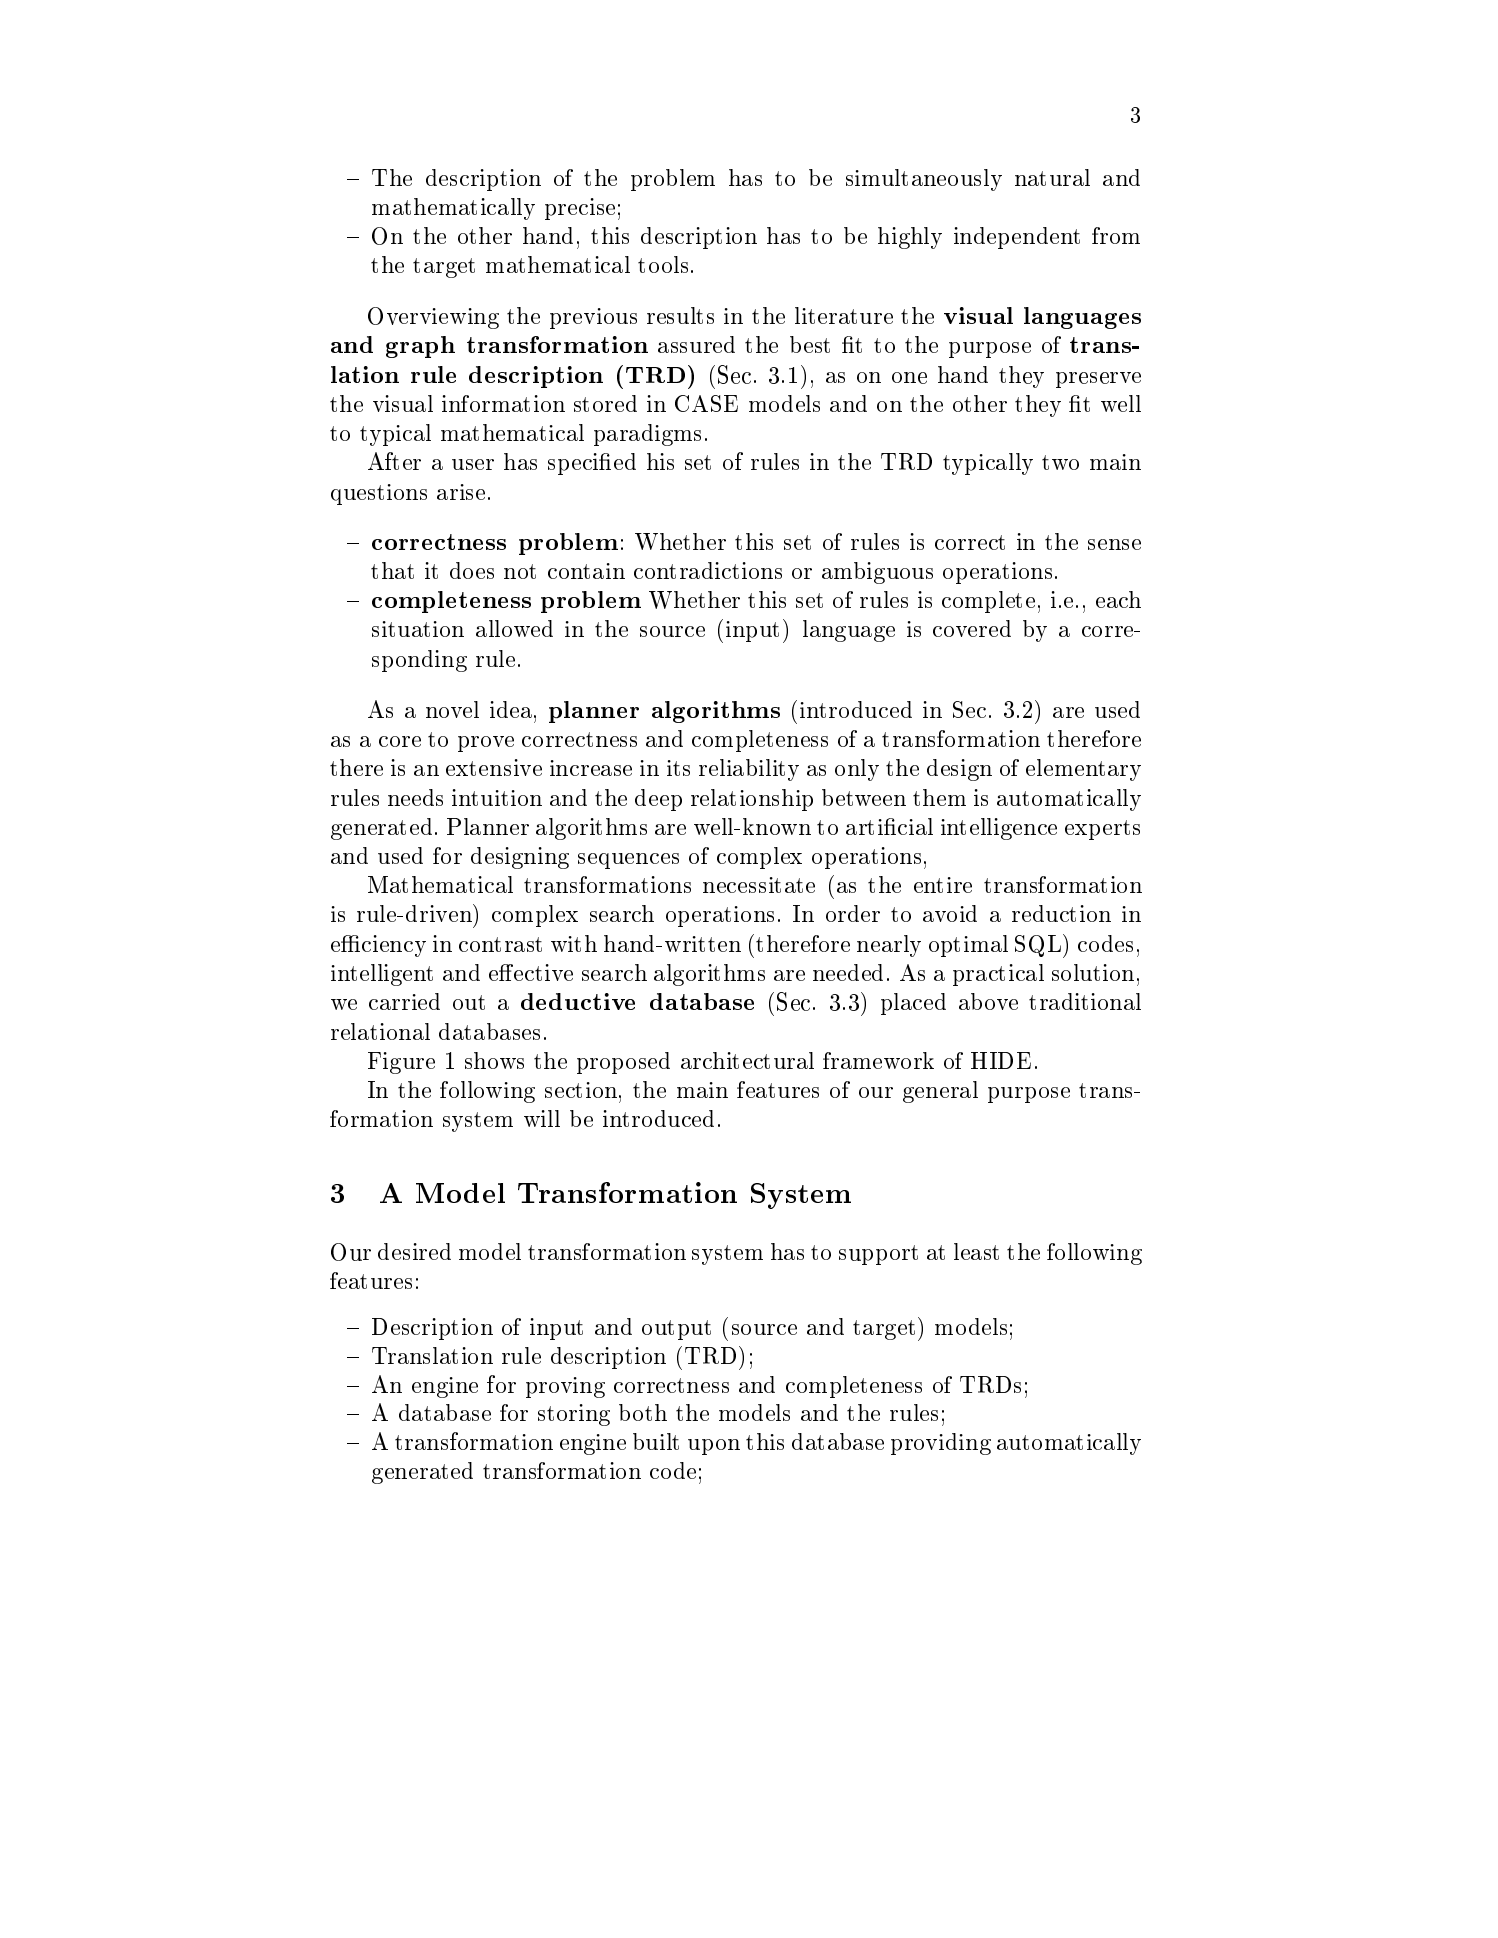 Image resolution: width=1498 pixels, height=1938 pixels. I want to click on intelligence, so click(999, 829).
